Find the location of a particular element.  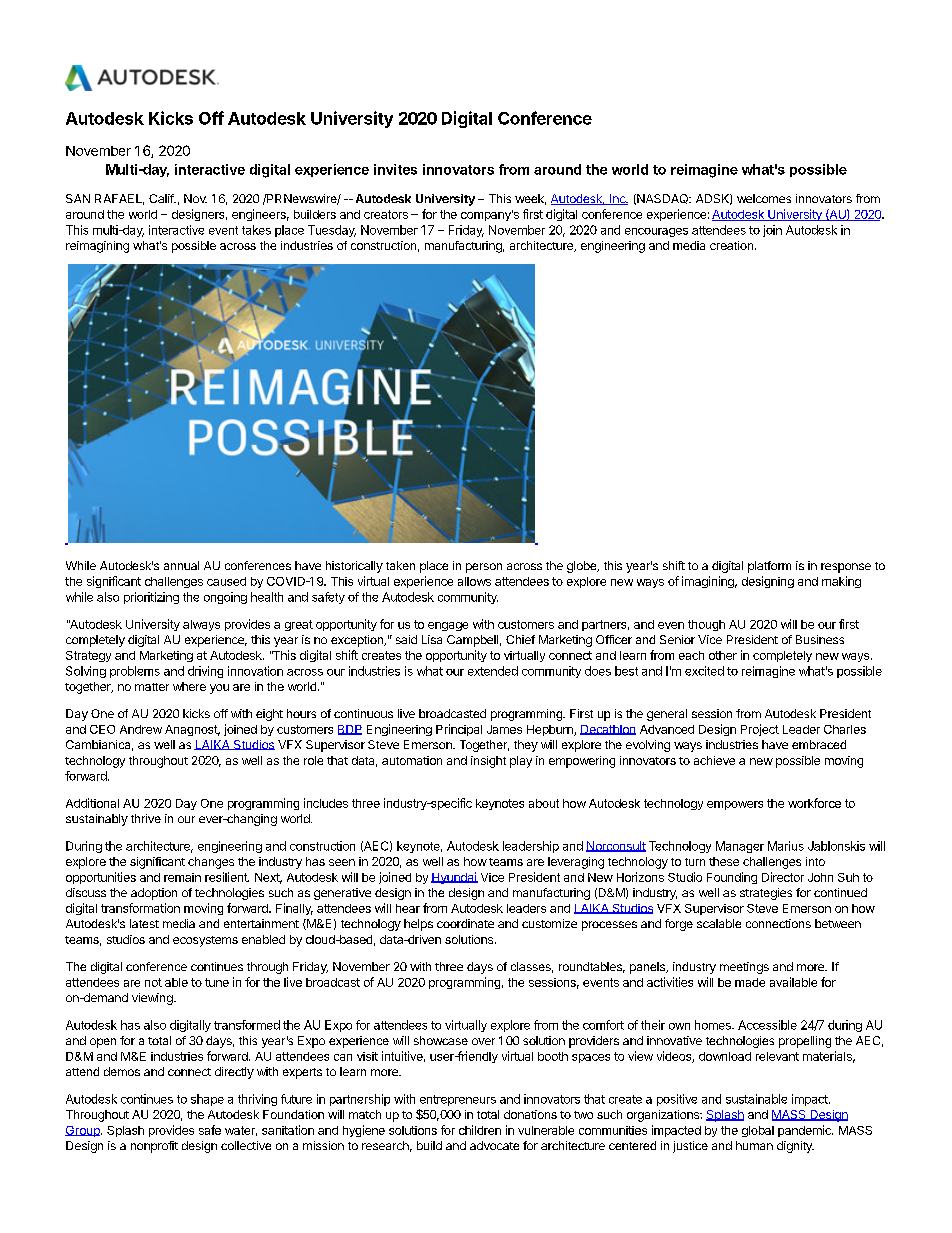

annual is located at coordinates (181, 565).
